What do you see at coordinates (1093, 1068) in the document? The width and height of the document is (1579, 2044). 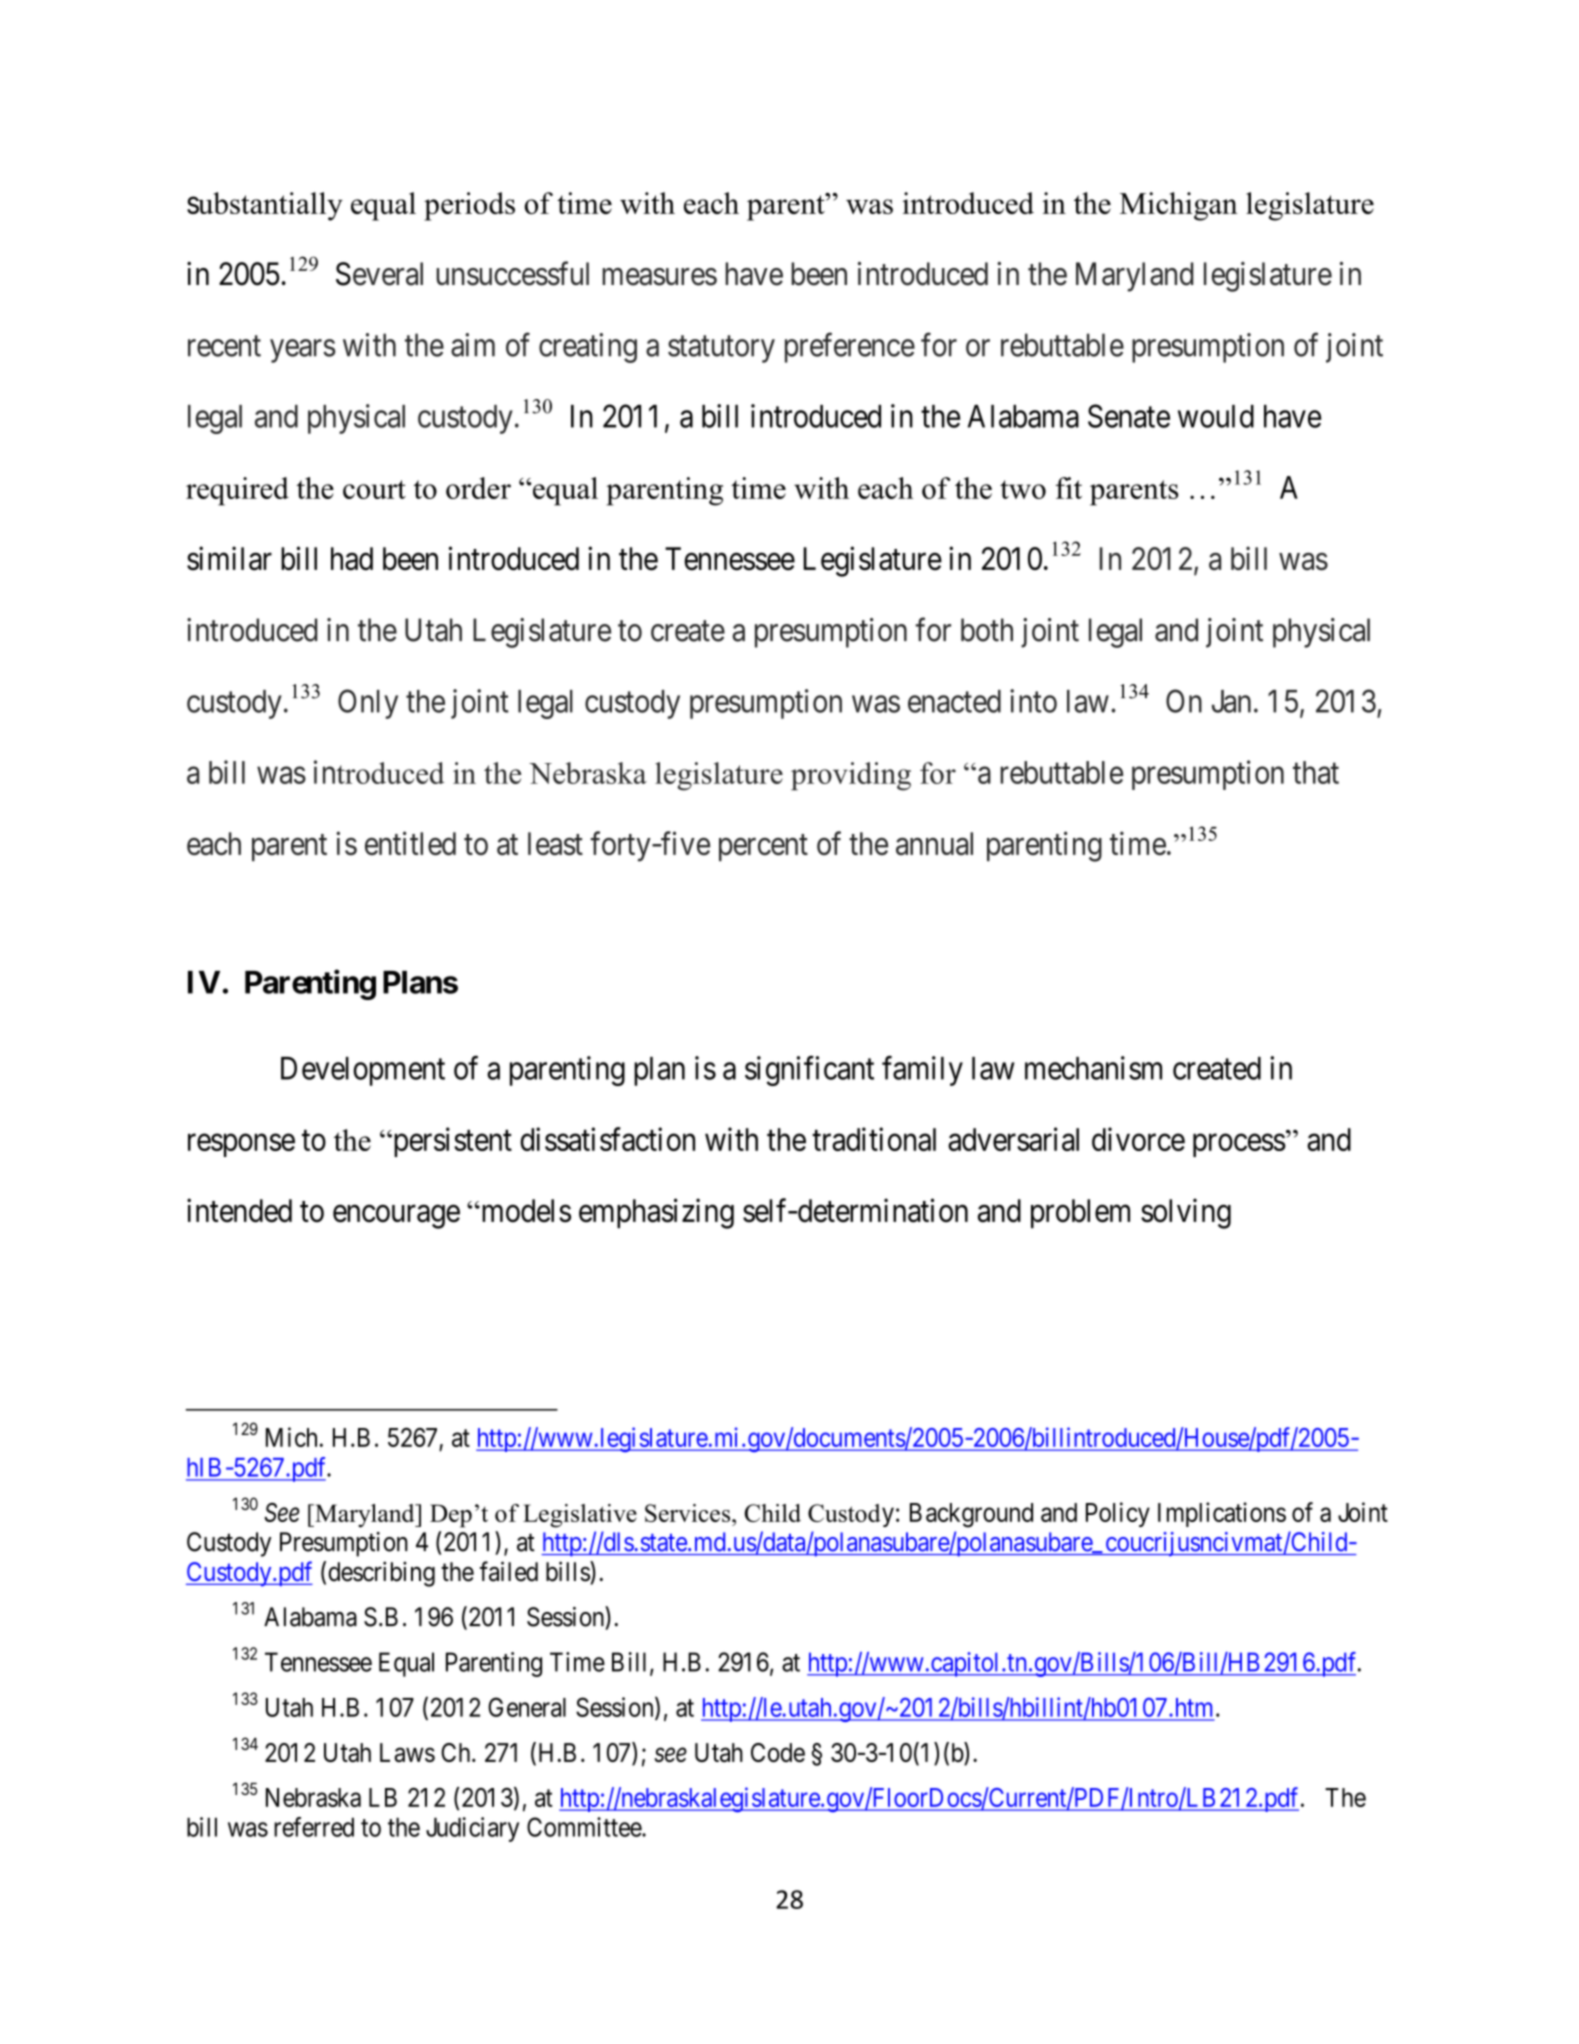 I see `mechanism` at bounding box center [1093, 1068].
